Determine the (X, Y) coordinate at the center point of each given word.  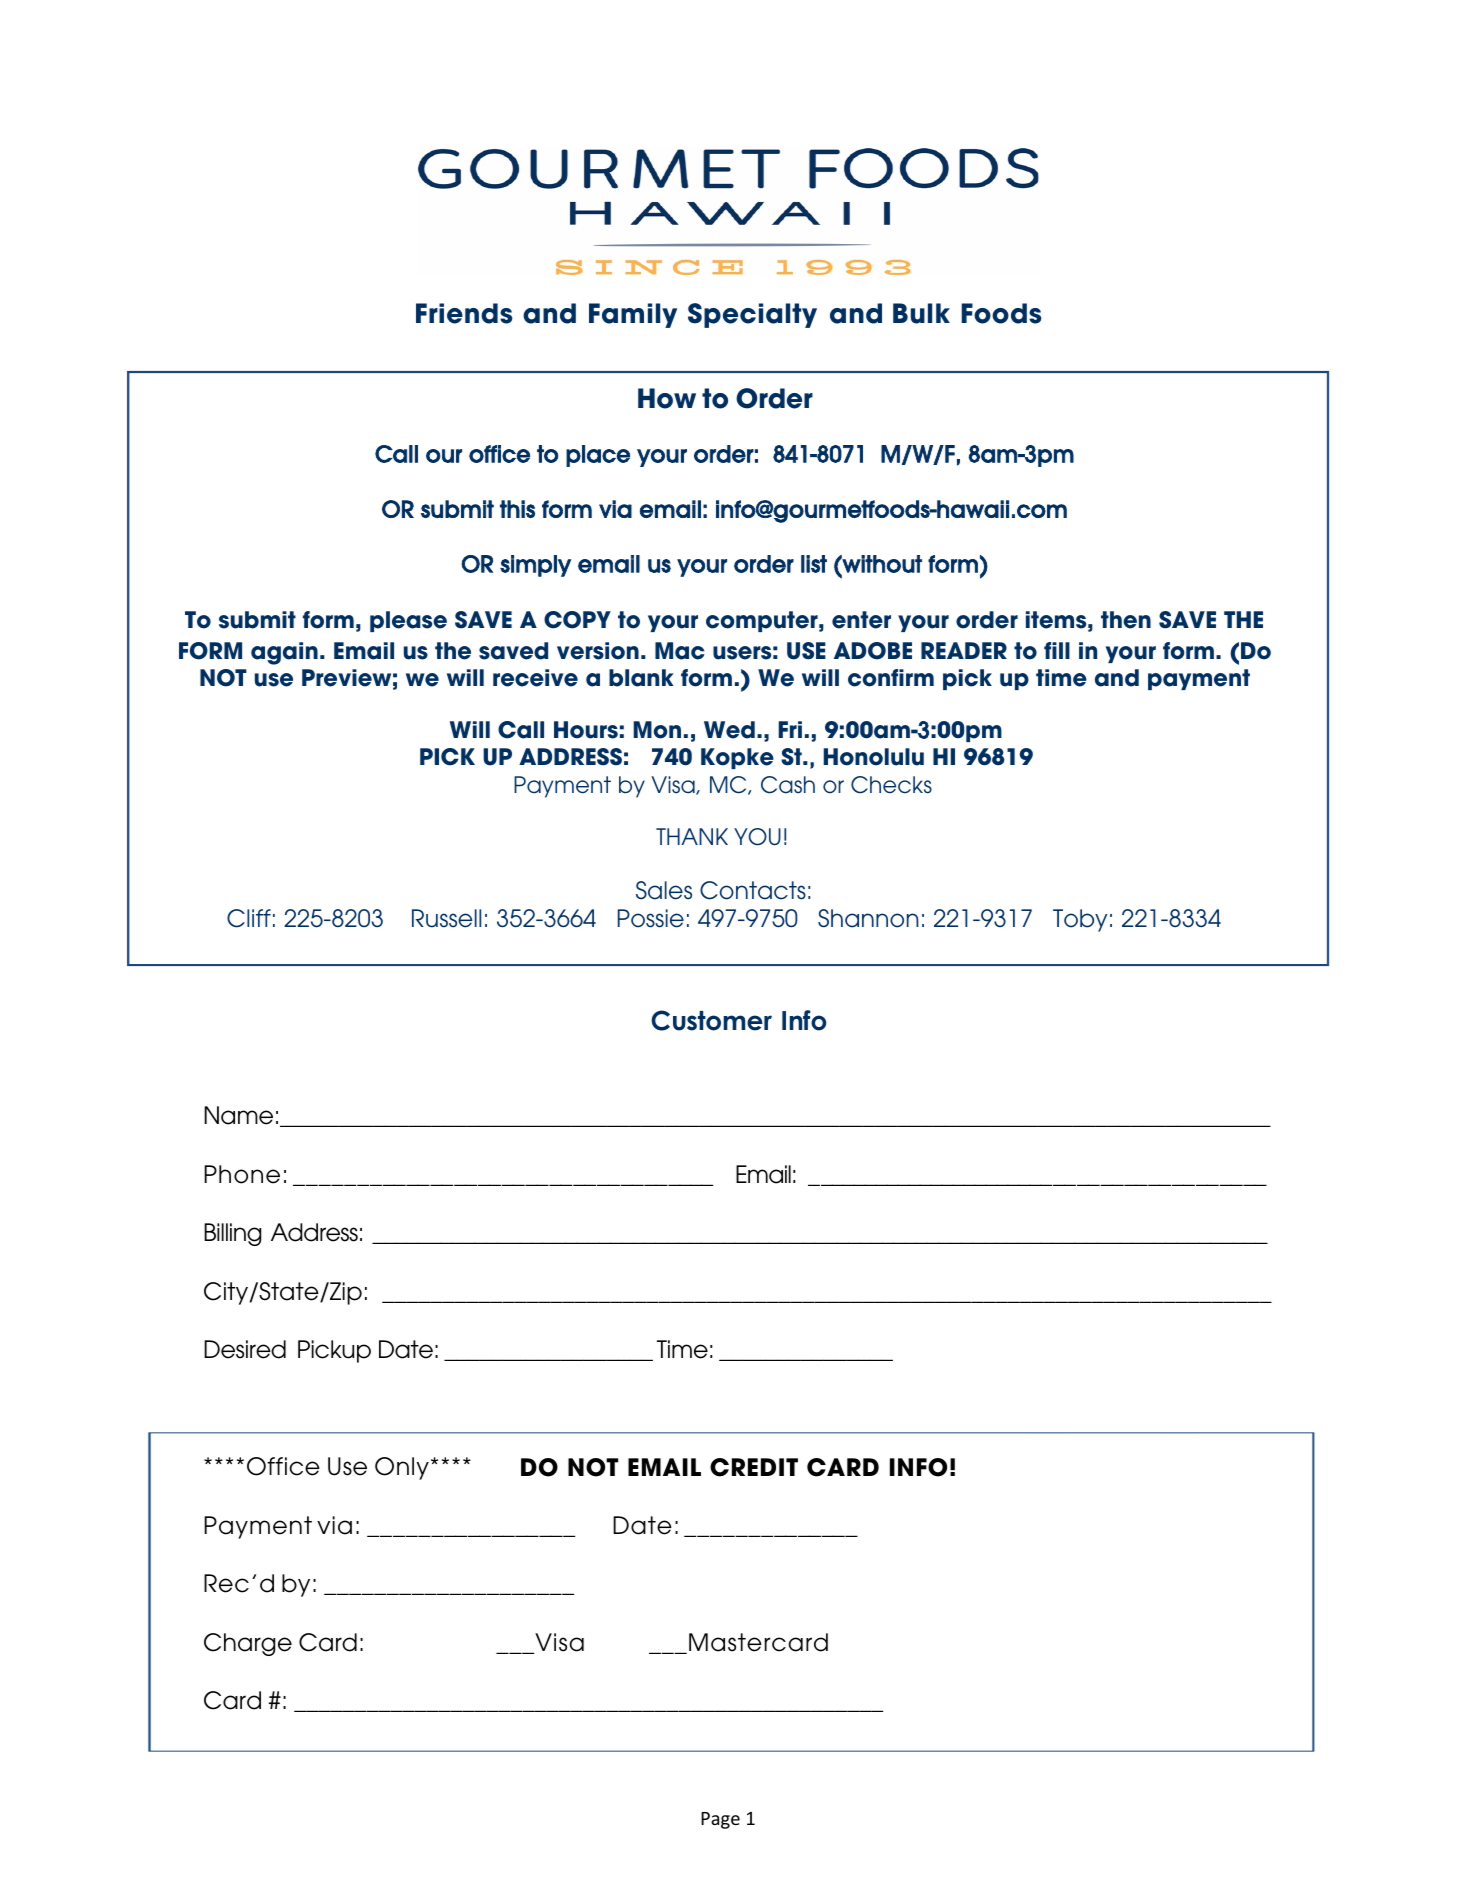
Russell (446, 918)
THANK (692, 836)
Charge (248, 1644)
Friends (464, 313)
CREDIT (754, 1467)
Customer (711, 1020)
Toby (1080, 920)
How (667, 398)
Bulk (921, 313)
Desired (245, 1349)
